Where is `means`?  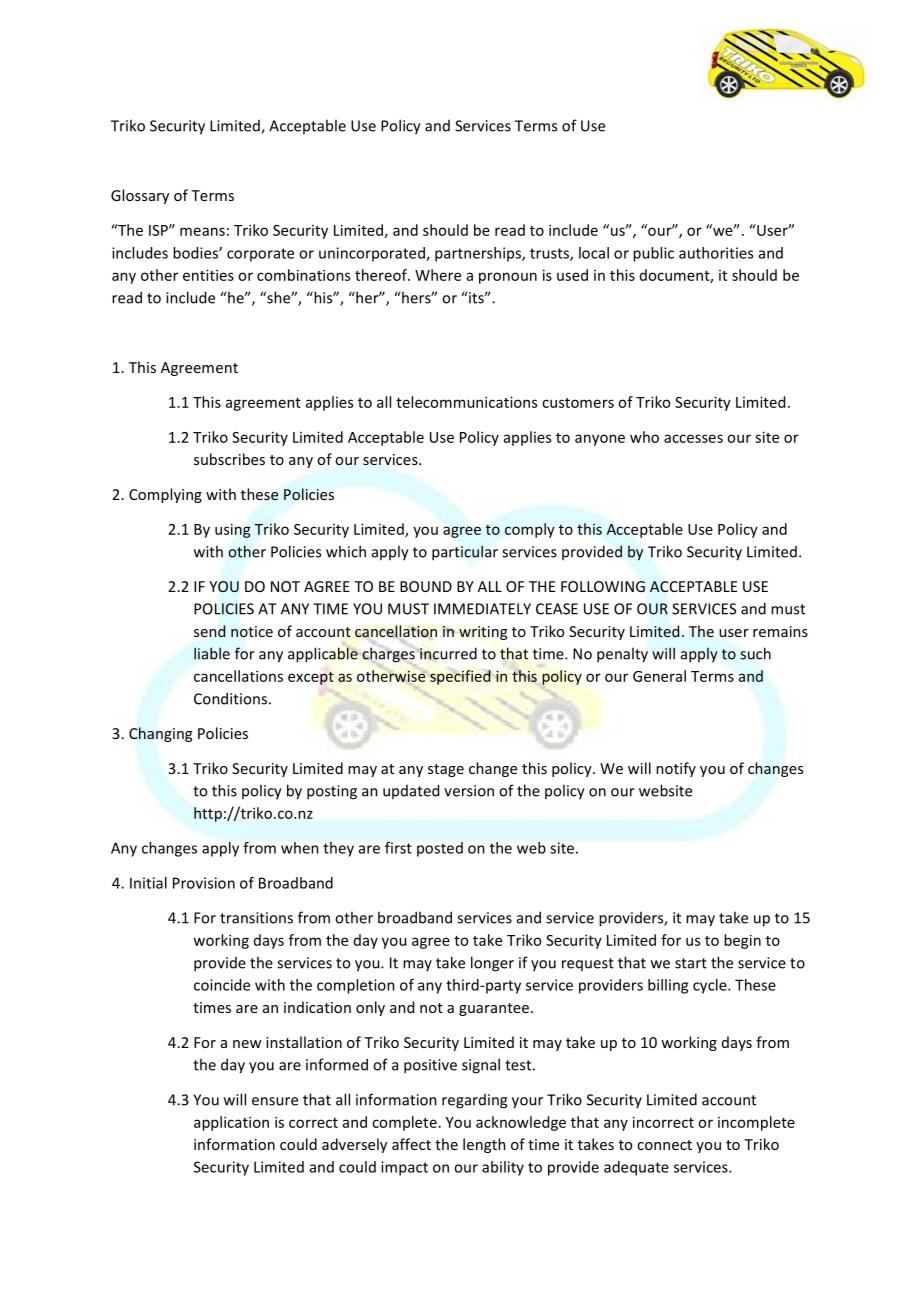 means is located at coordinates (202, 231).
